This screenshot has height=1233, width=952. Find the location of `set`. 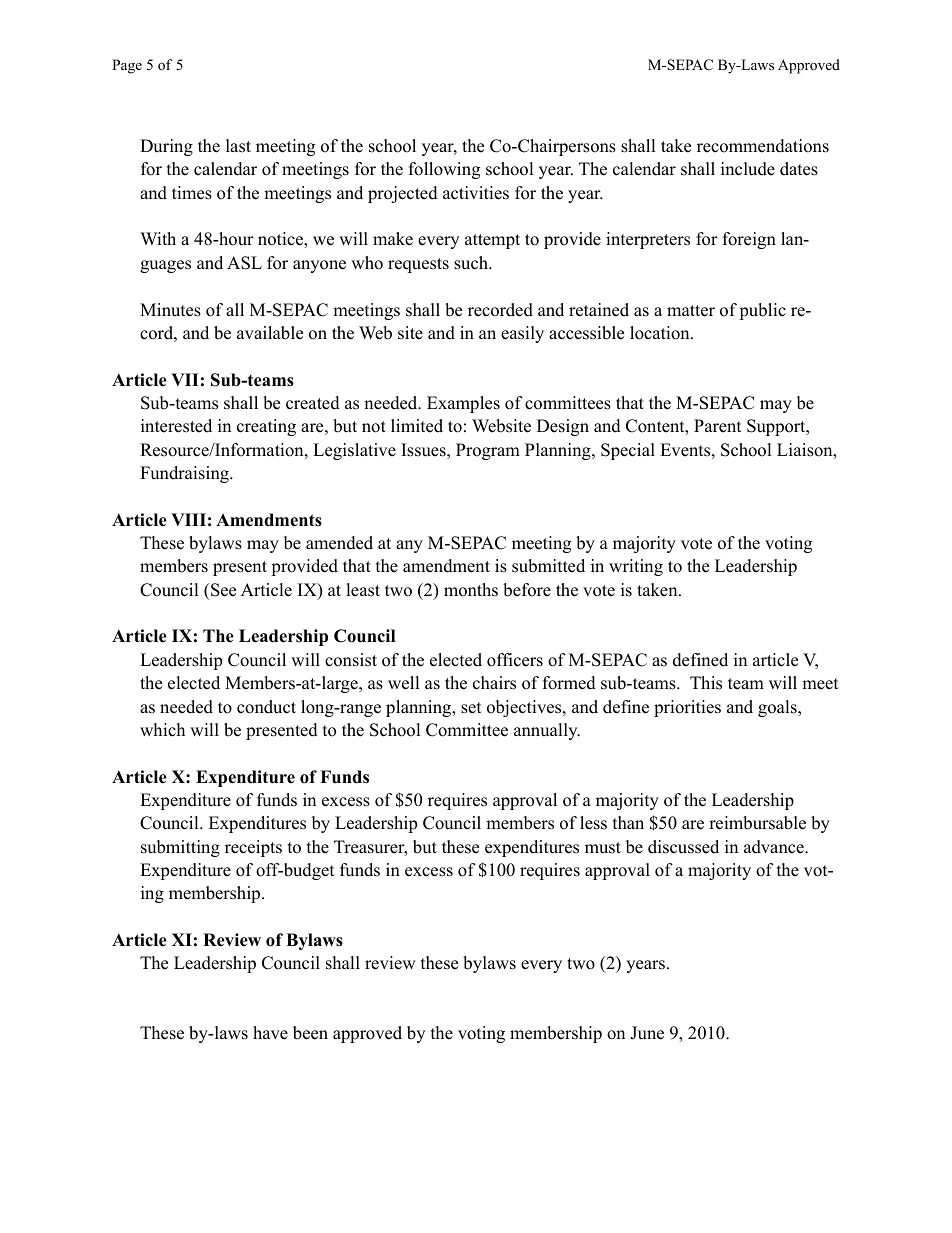

set is located at coordinates (471, 708).
